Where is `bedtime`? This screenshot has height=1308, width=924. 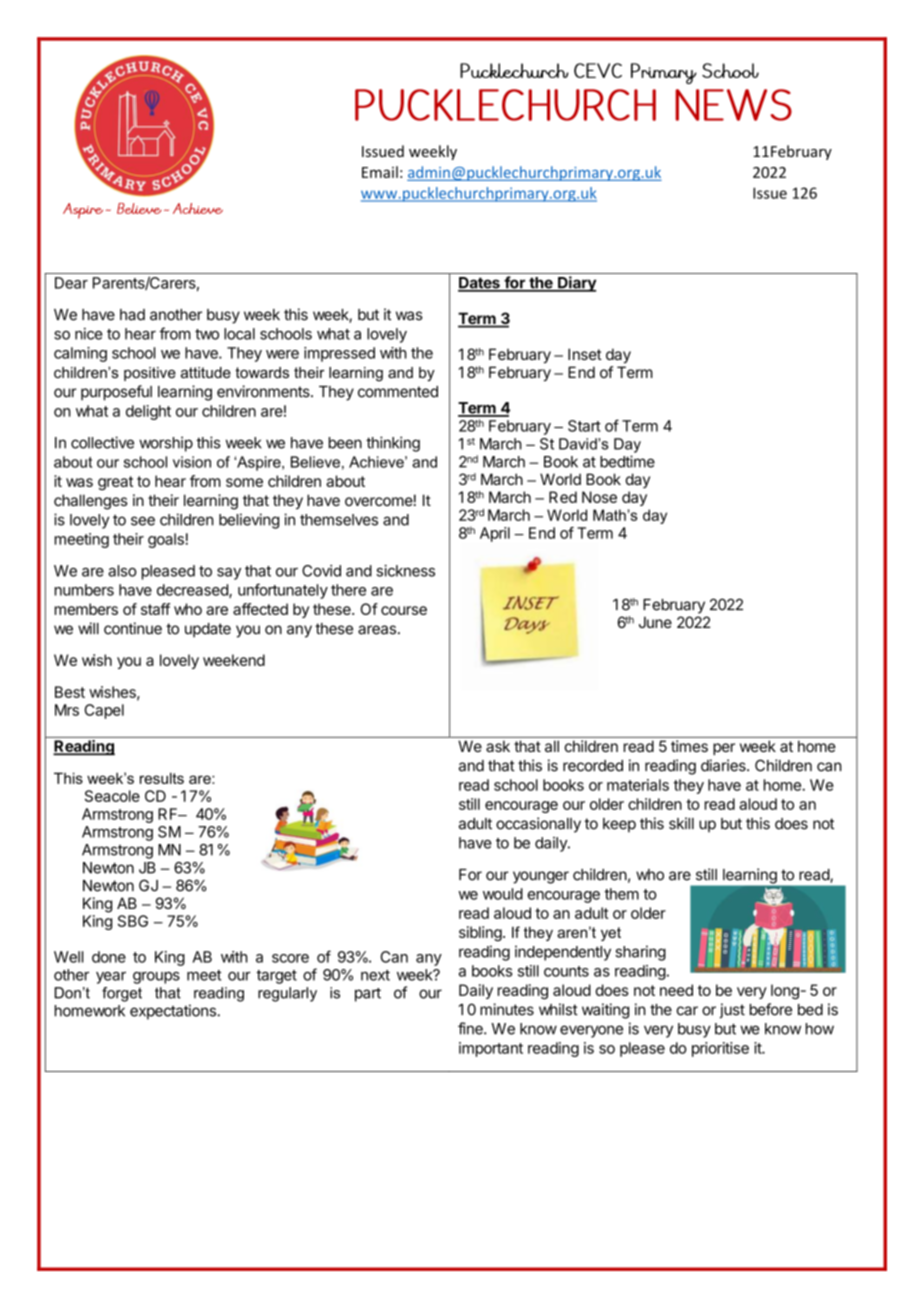 bedtime is located at coordinates (627, 461).
